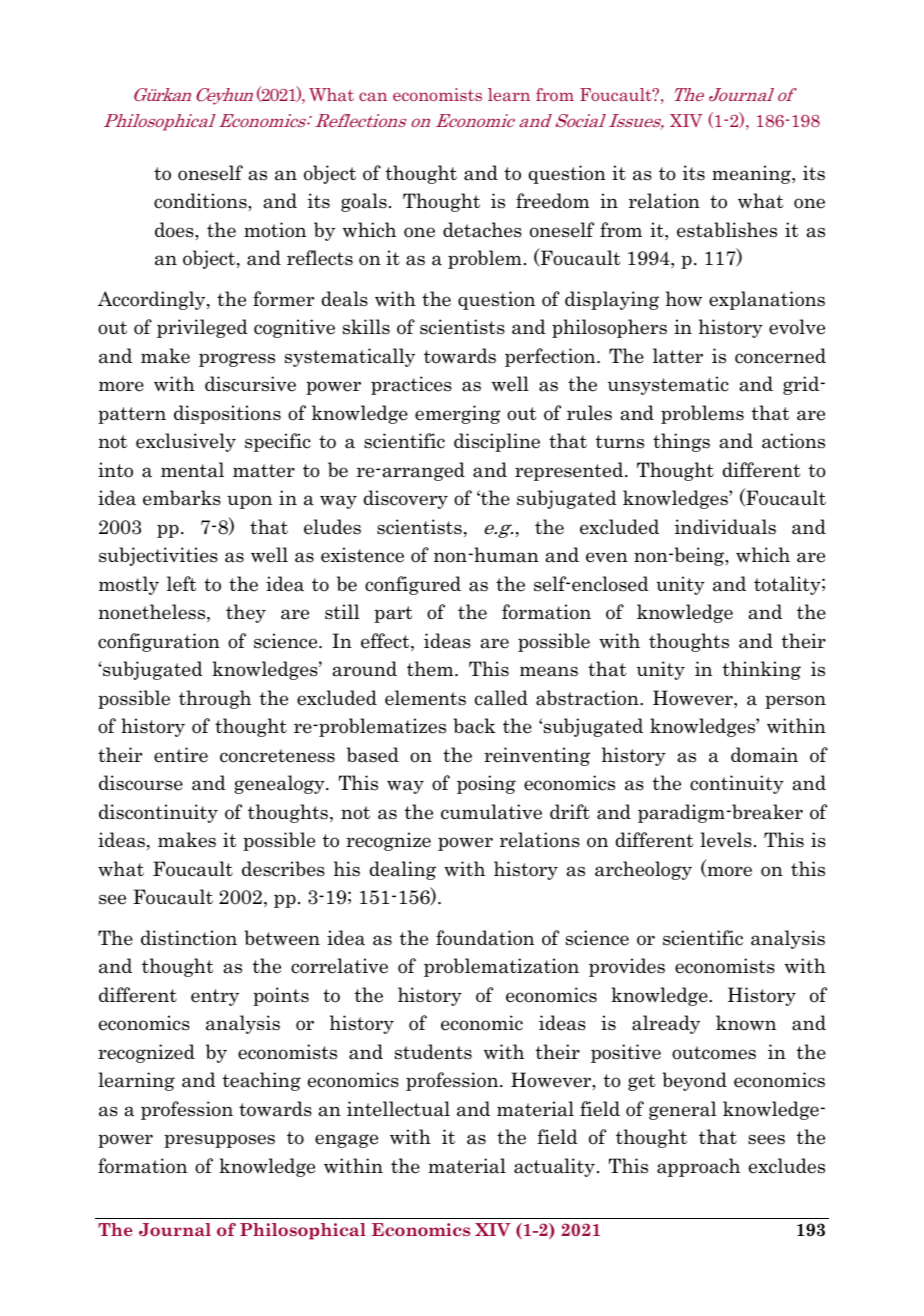 This image has width=924, height=1316. I want to click on teaching, so click(262, 1081).
